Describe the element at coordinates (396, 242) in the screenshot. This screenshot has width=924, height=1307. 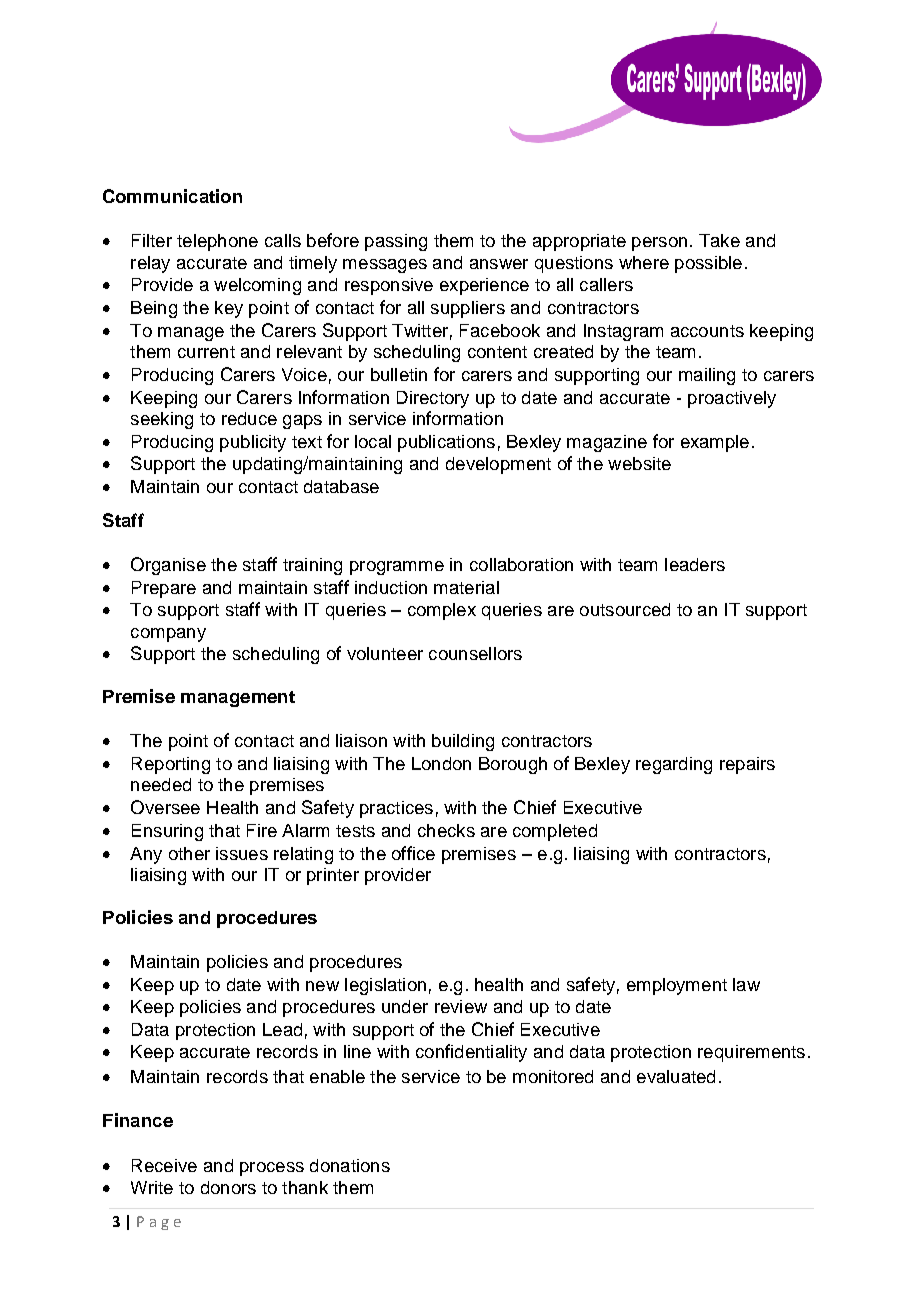
I see `passing` at that location.
